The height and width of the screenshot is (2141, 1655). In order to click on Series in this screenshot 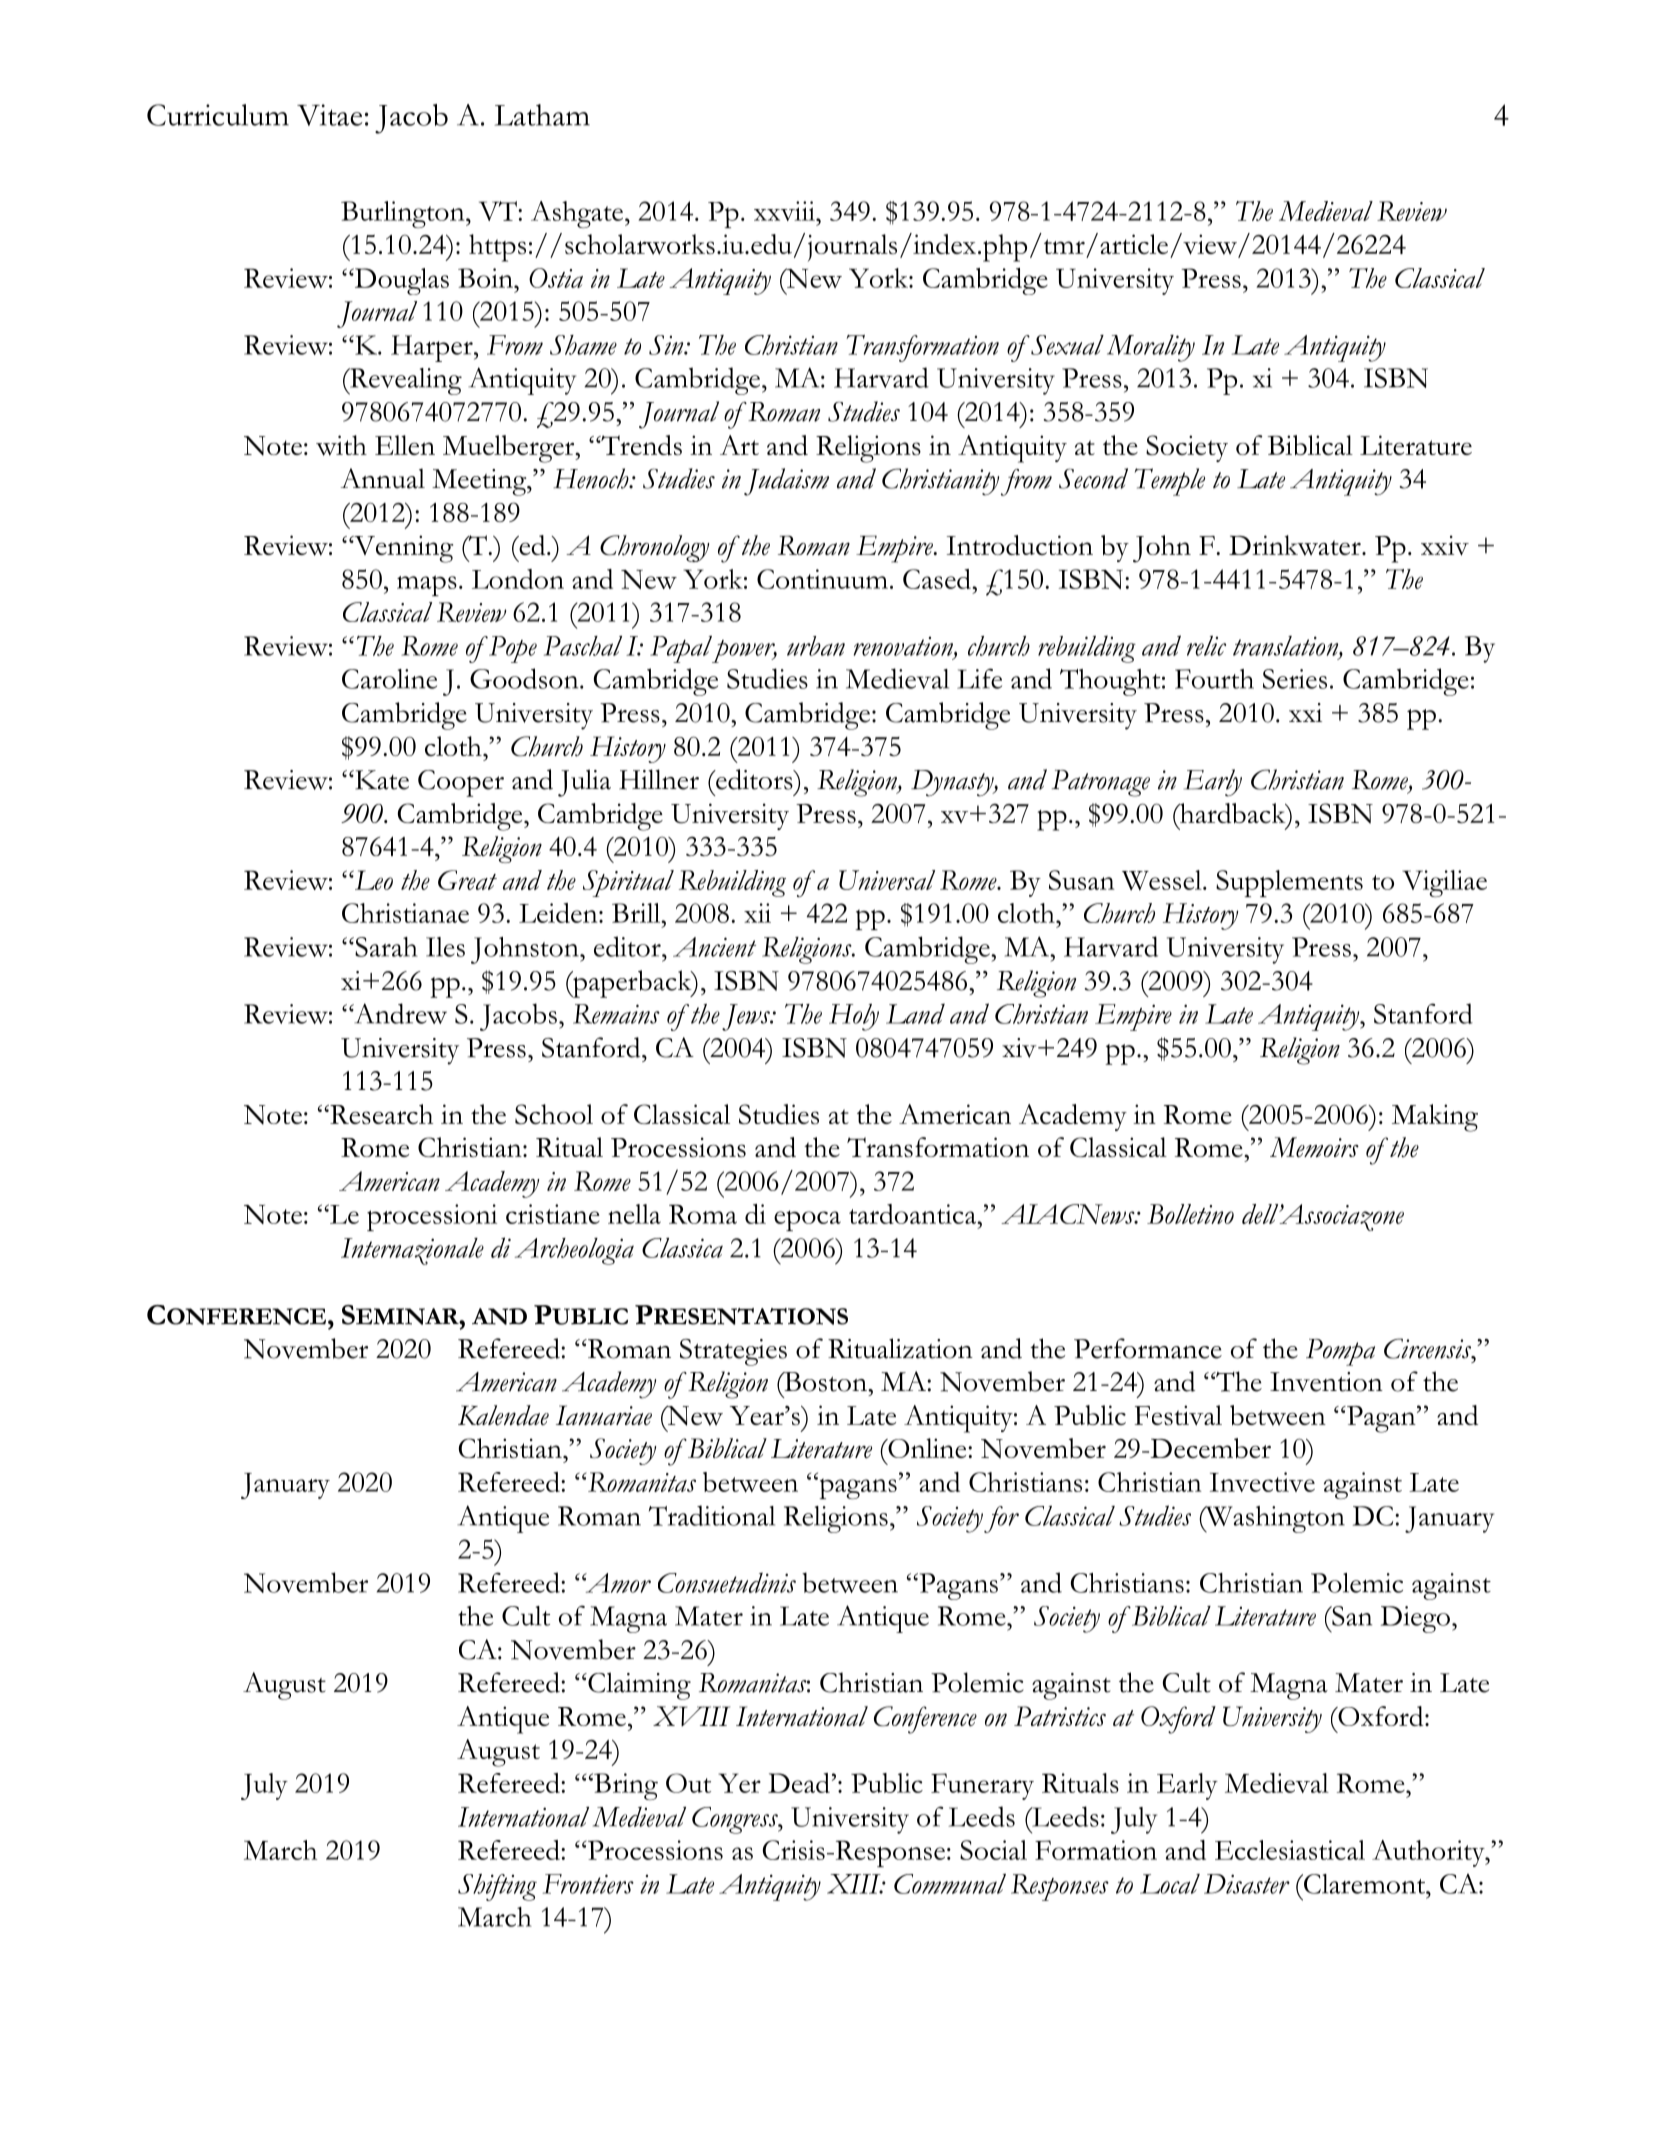, I will do `click(1295, 679)`.
